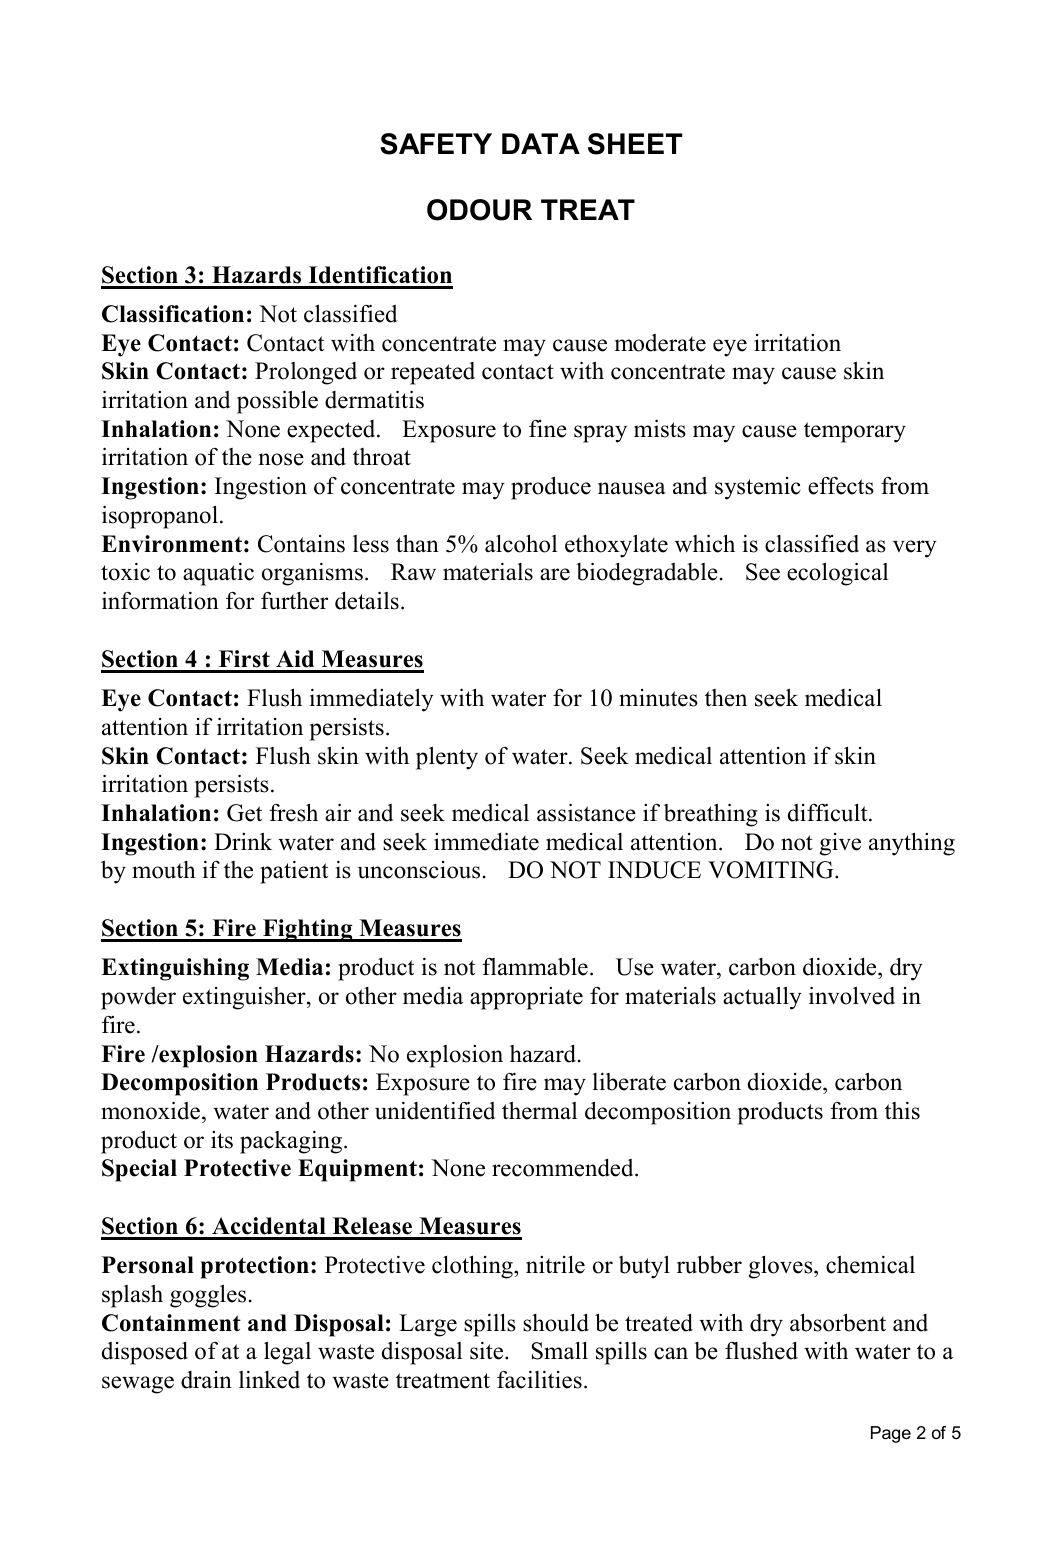  What do you see at coordinates (206, 1380) in the page?
I see `drain` at bounding box center [206, 1380].
